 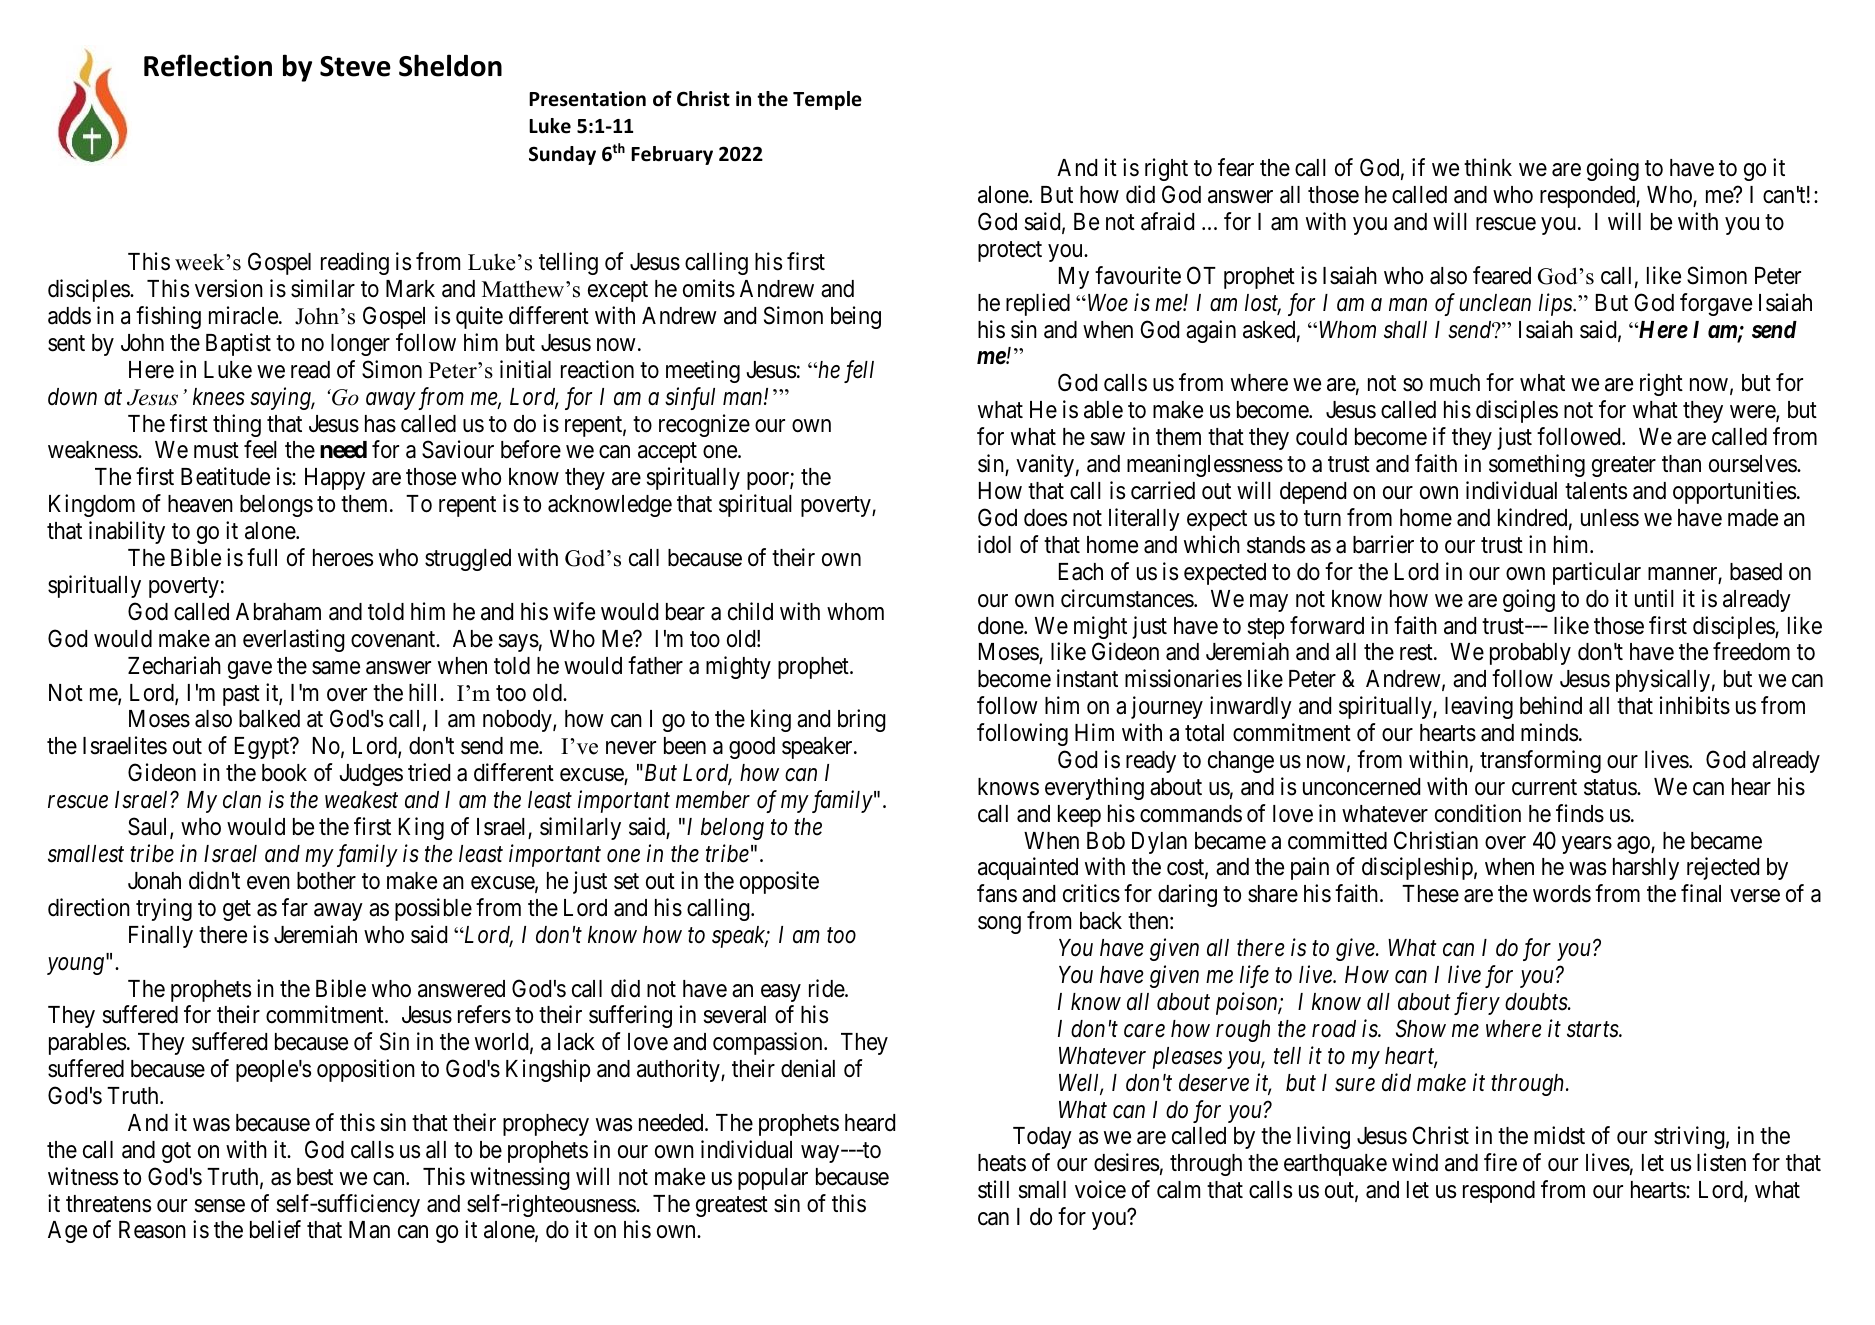 I want to click on Temple, so click(x=827, y=100).
